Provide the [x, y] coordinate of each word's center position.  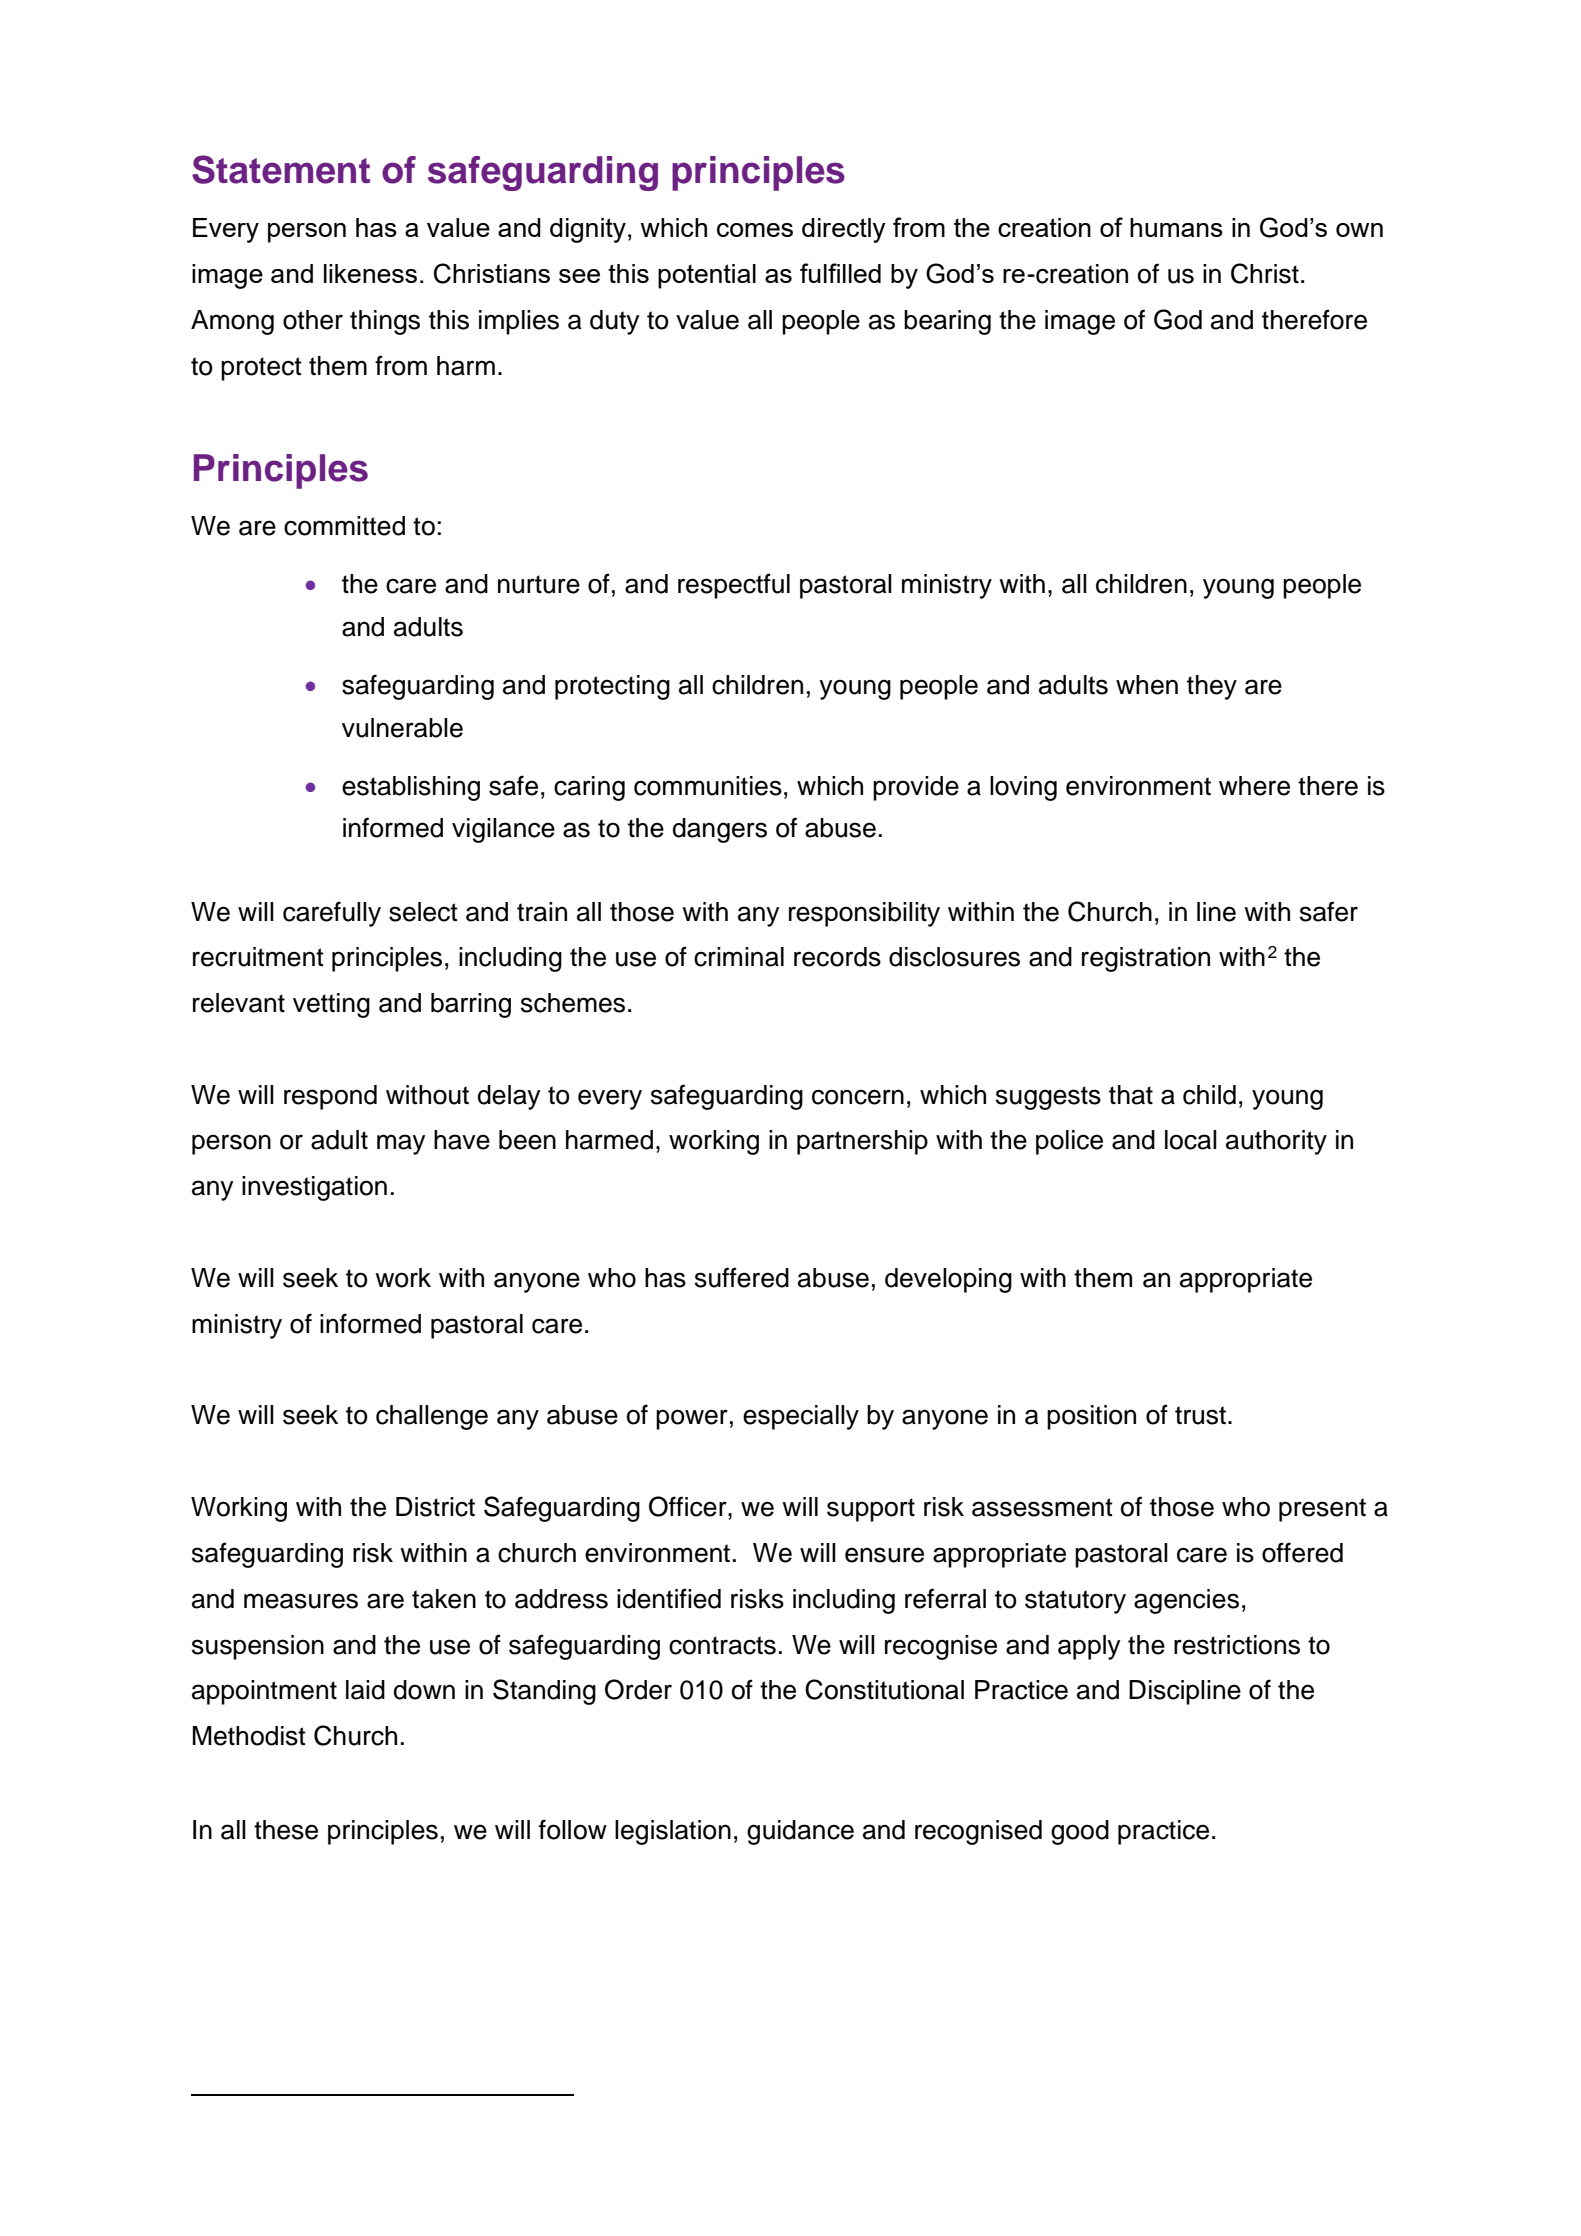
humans [1176, 227]
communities [708, 786]
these [286, 1830]
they [1212, 687]
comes [755, 230]
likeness [370, 273]
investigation [314, 1188]
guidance [800, 1832]
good [1080, 1832]
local [1191, 1140]
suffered [742, 1277]
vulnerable [402, 728]
